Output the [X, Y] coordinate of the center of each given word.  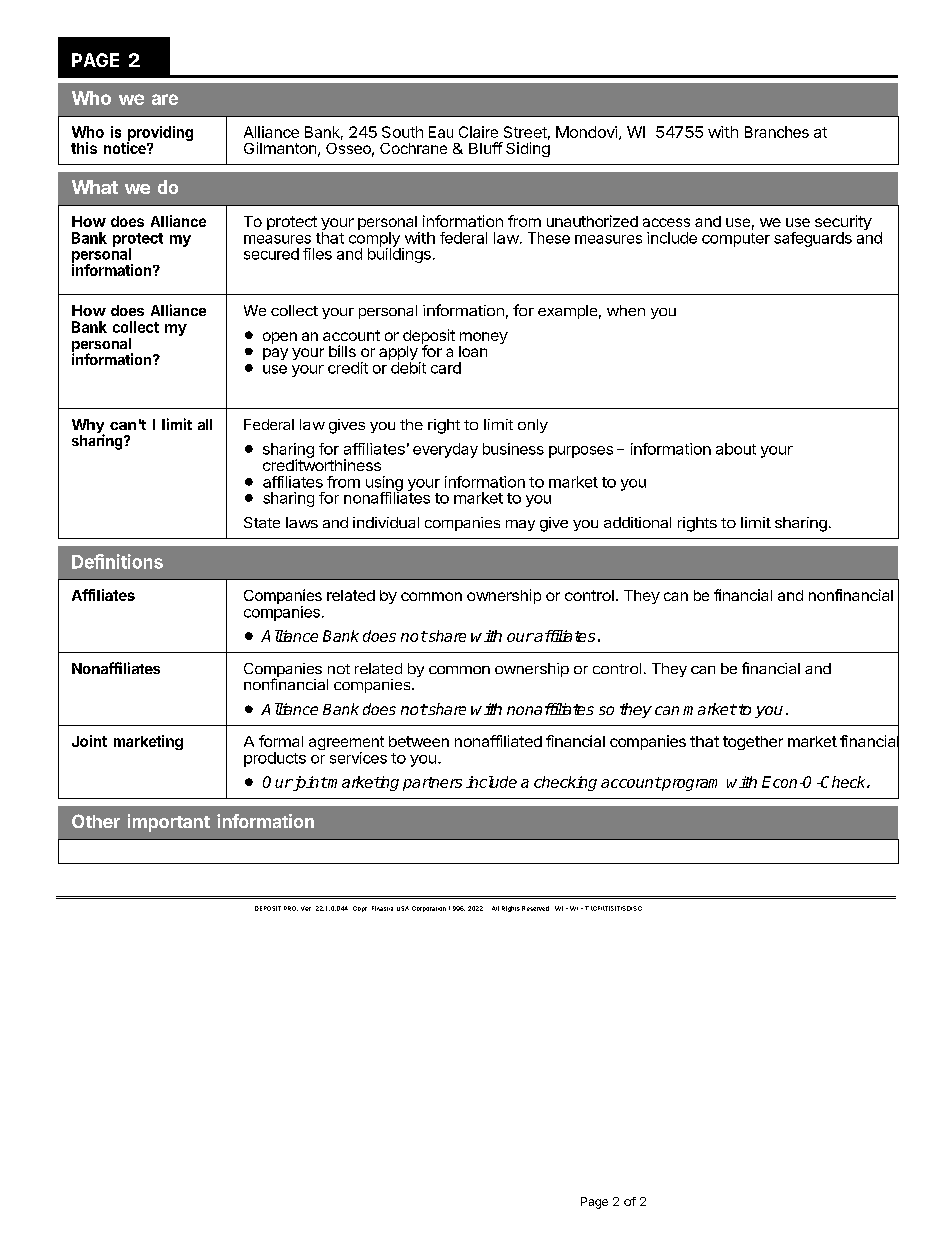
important [169, 823]
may [520, 525]
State [262, 522]
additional [637, 522]
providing [160, 135]
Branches [777, 132]
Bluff [486, 148]
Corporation [429, 909]
